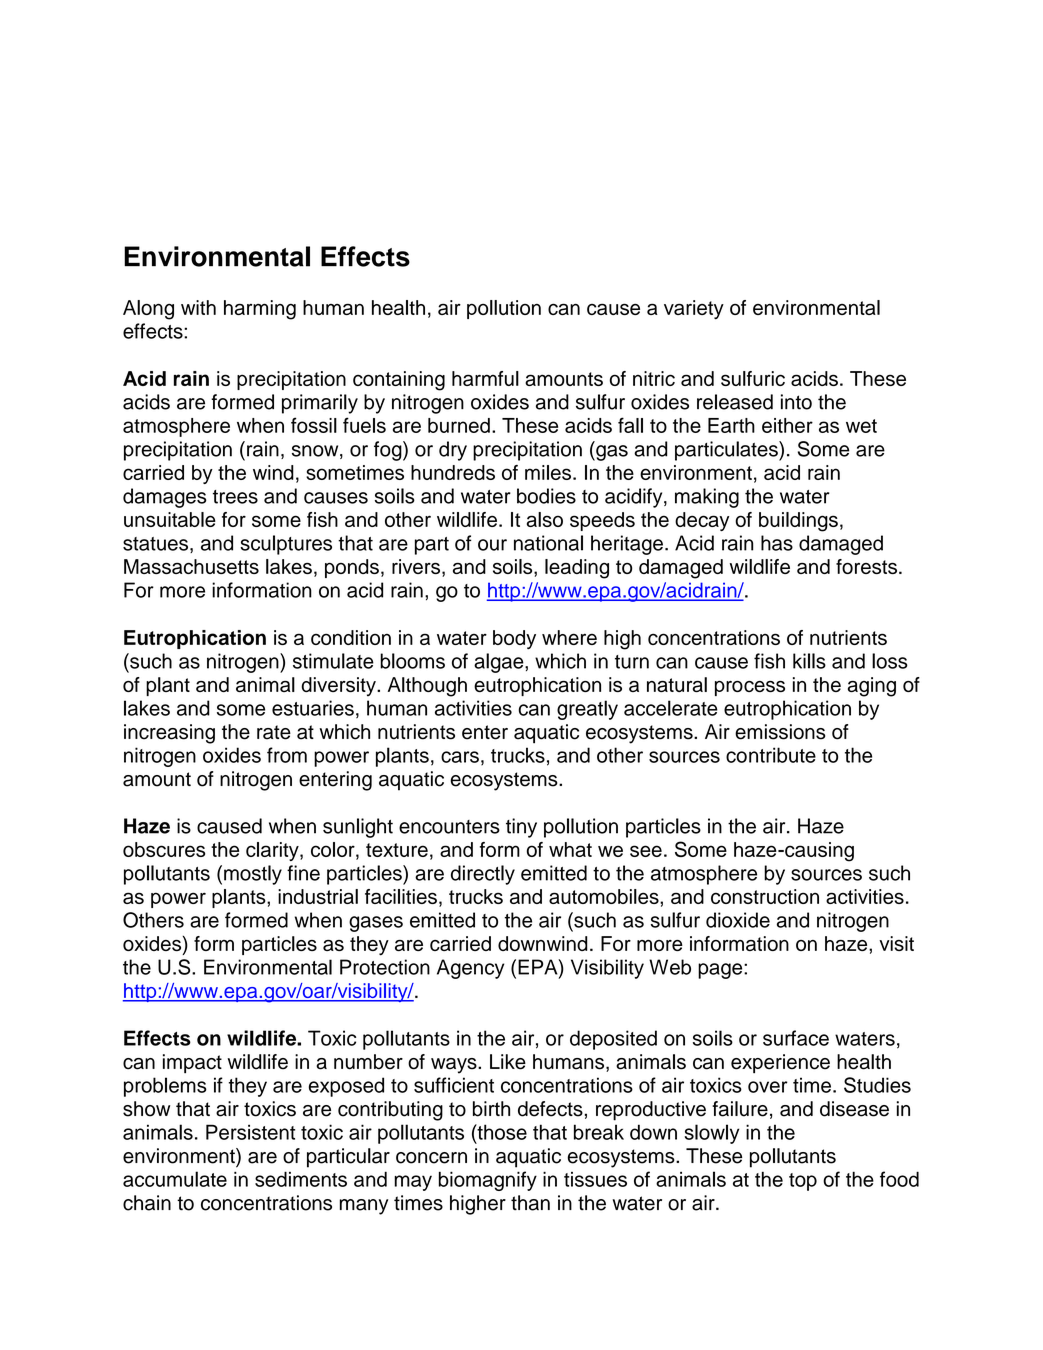  I want to click on than, so click(530, 1203).
